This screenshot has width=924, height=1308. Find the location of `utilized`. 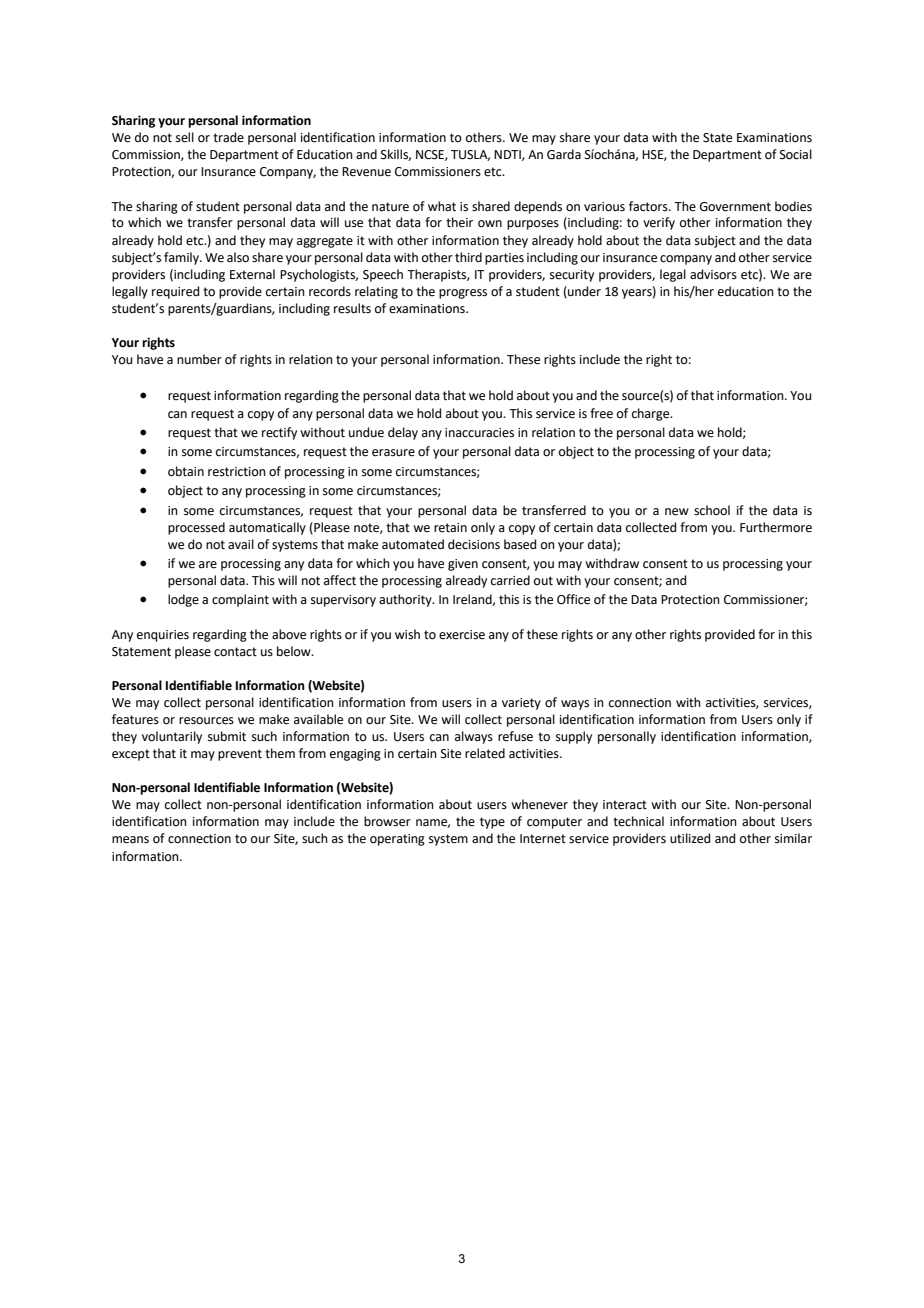

utilized is located at coordinates (690, 838).
